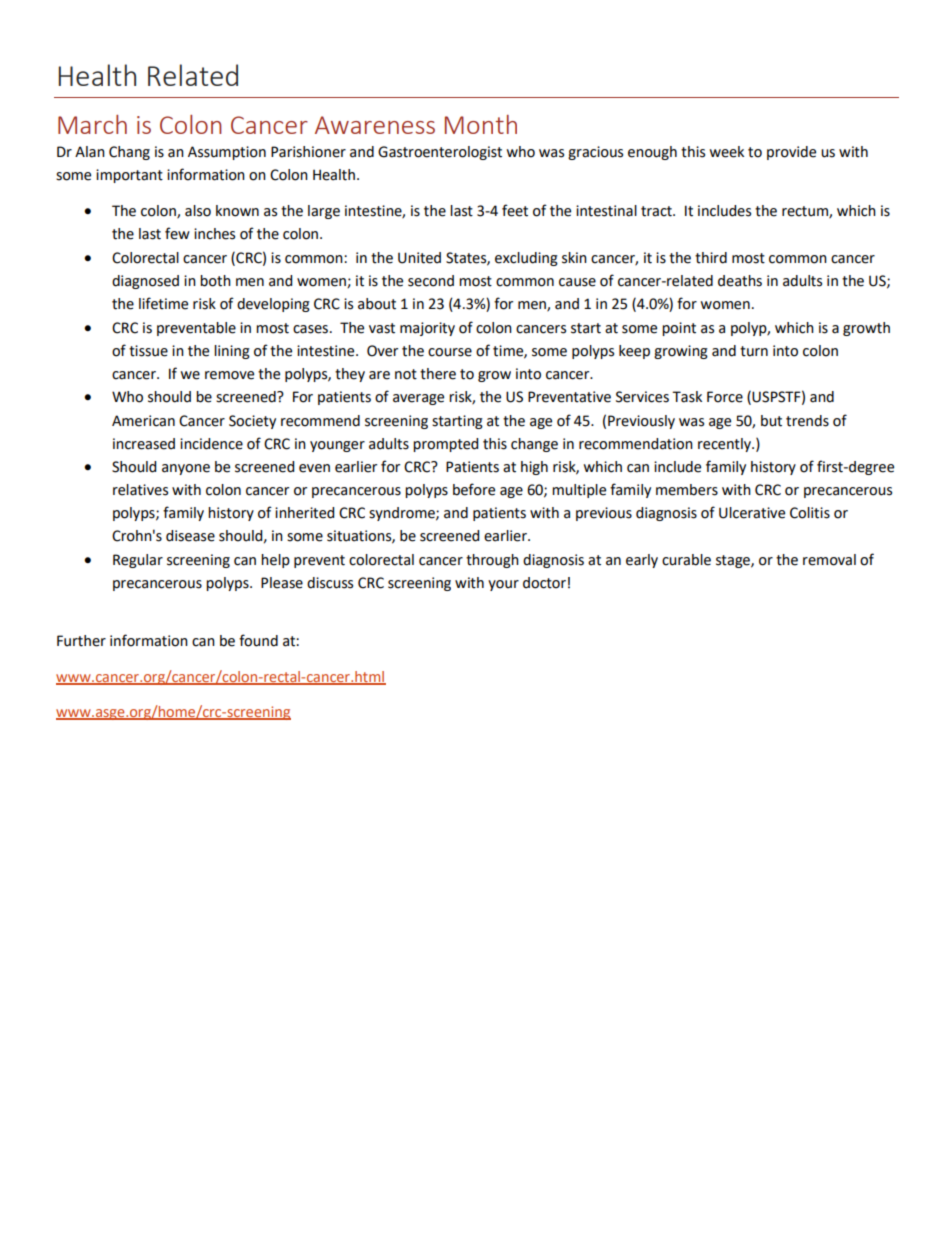  Describe the element at coordinates (503, 585) in the screenshot. I see `your` at that location.
